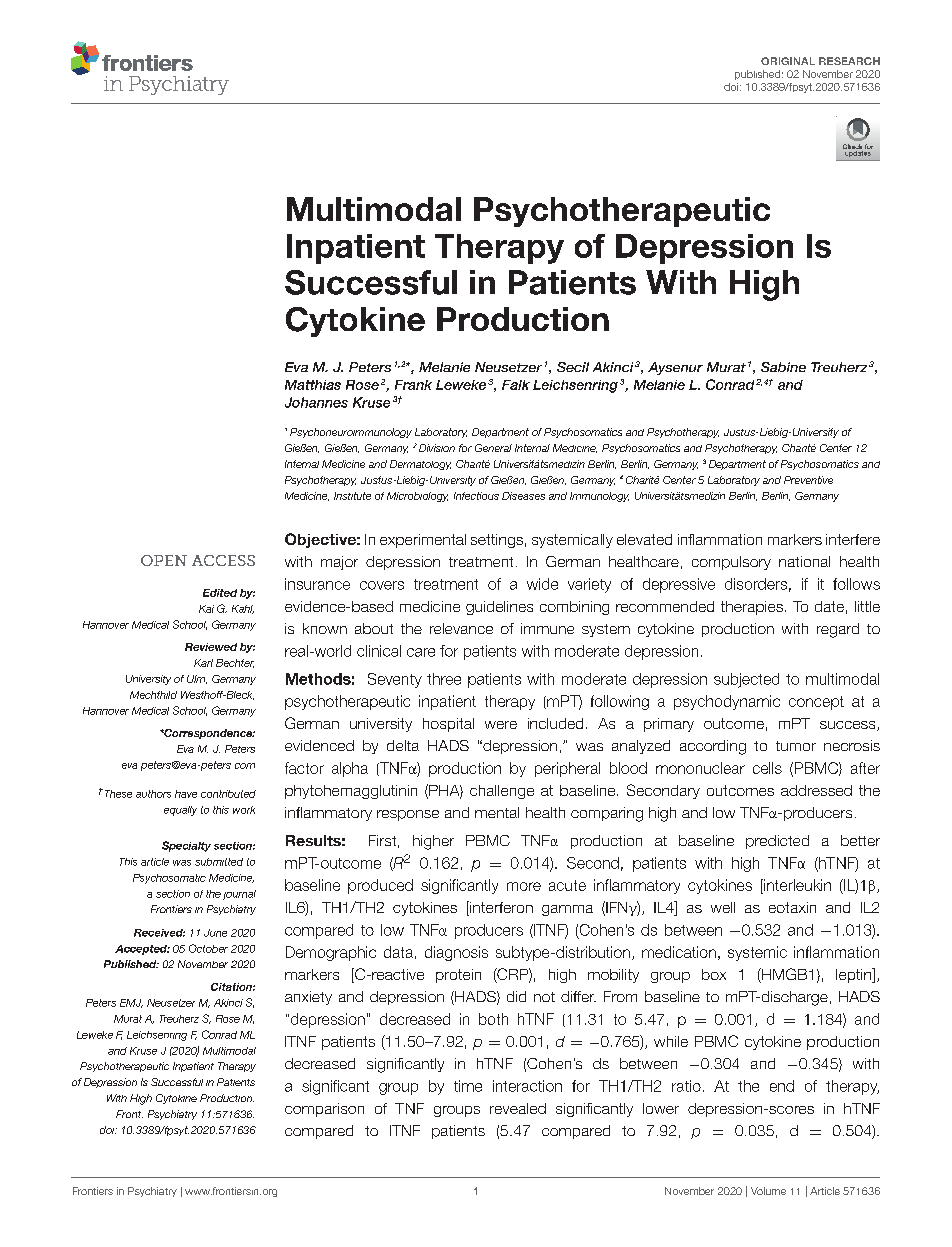 The width and height of the screenshot is (952, 1247). What do you see at coordinates (849, 61) in the screenshot?
I see `RESEARCH` at bounding box center [849, 61].
